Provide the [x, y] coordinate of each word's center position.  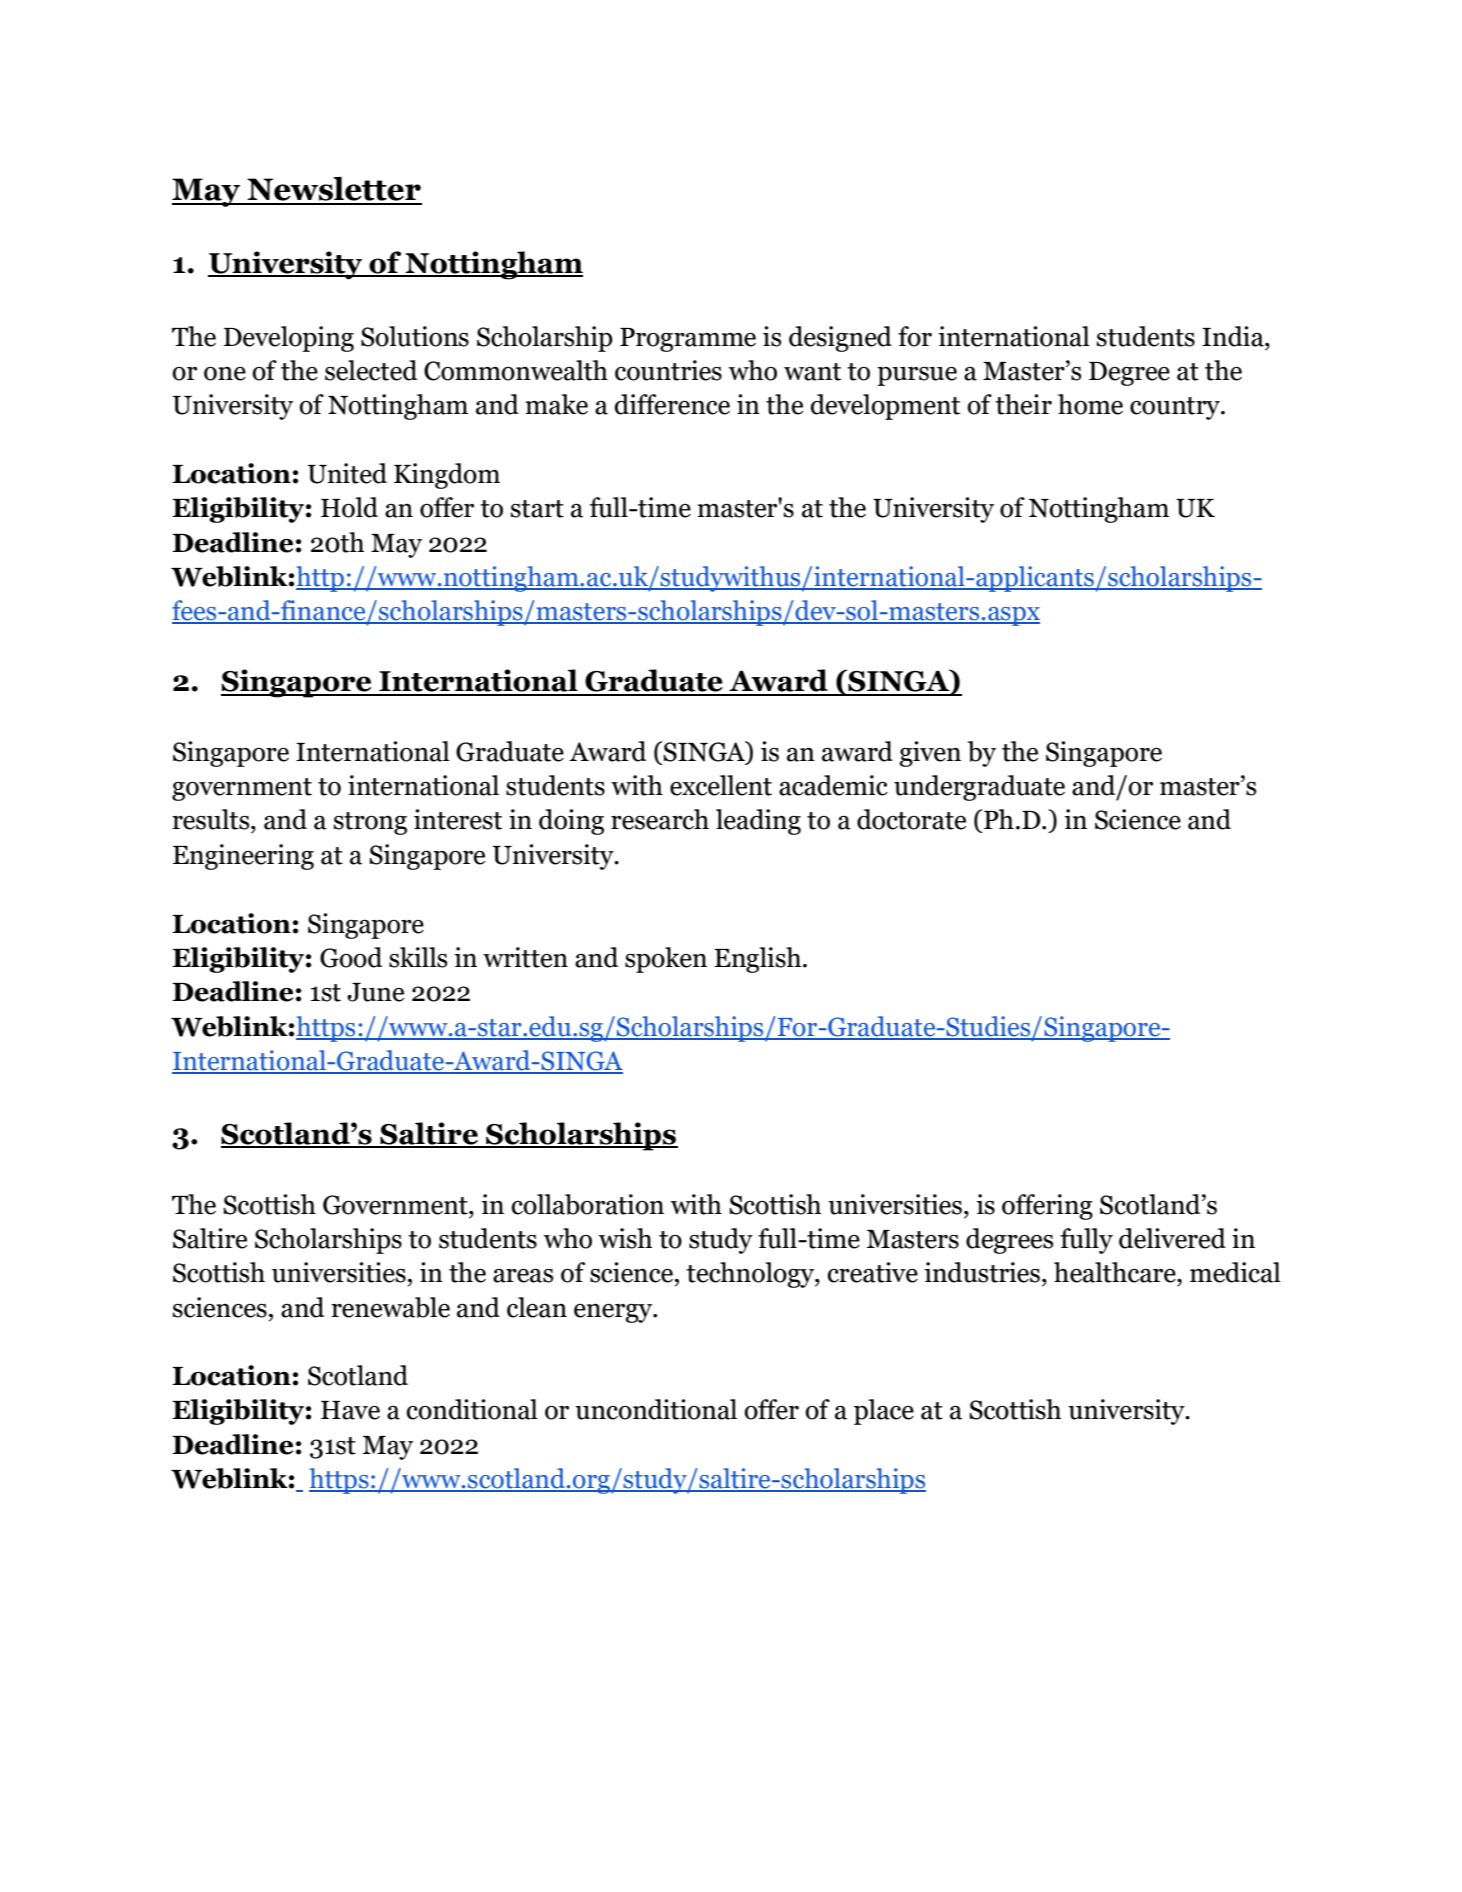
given [930, 754]
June [375, 992]
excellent [721, 785]
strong [370, 823]
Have [350, 1410]
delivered [1172, 1238]
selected [371, 370]
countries [668, 370]
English [759, 960]
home [1090, 404]
